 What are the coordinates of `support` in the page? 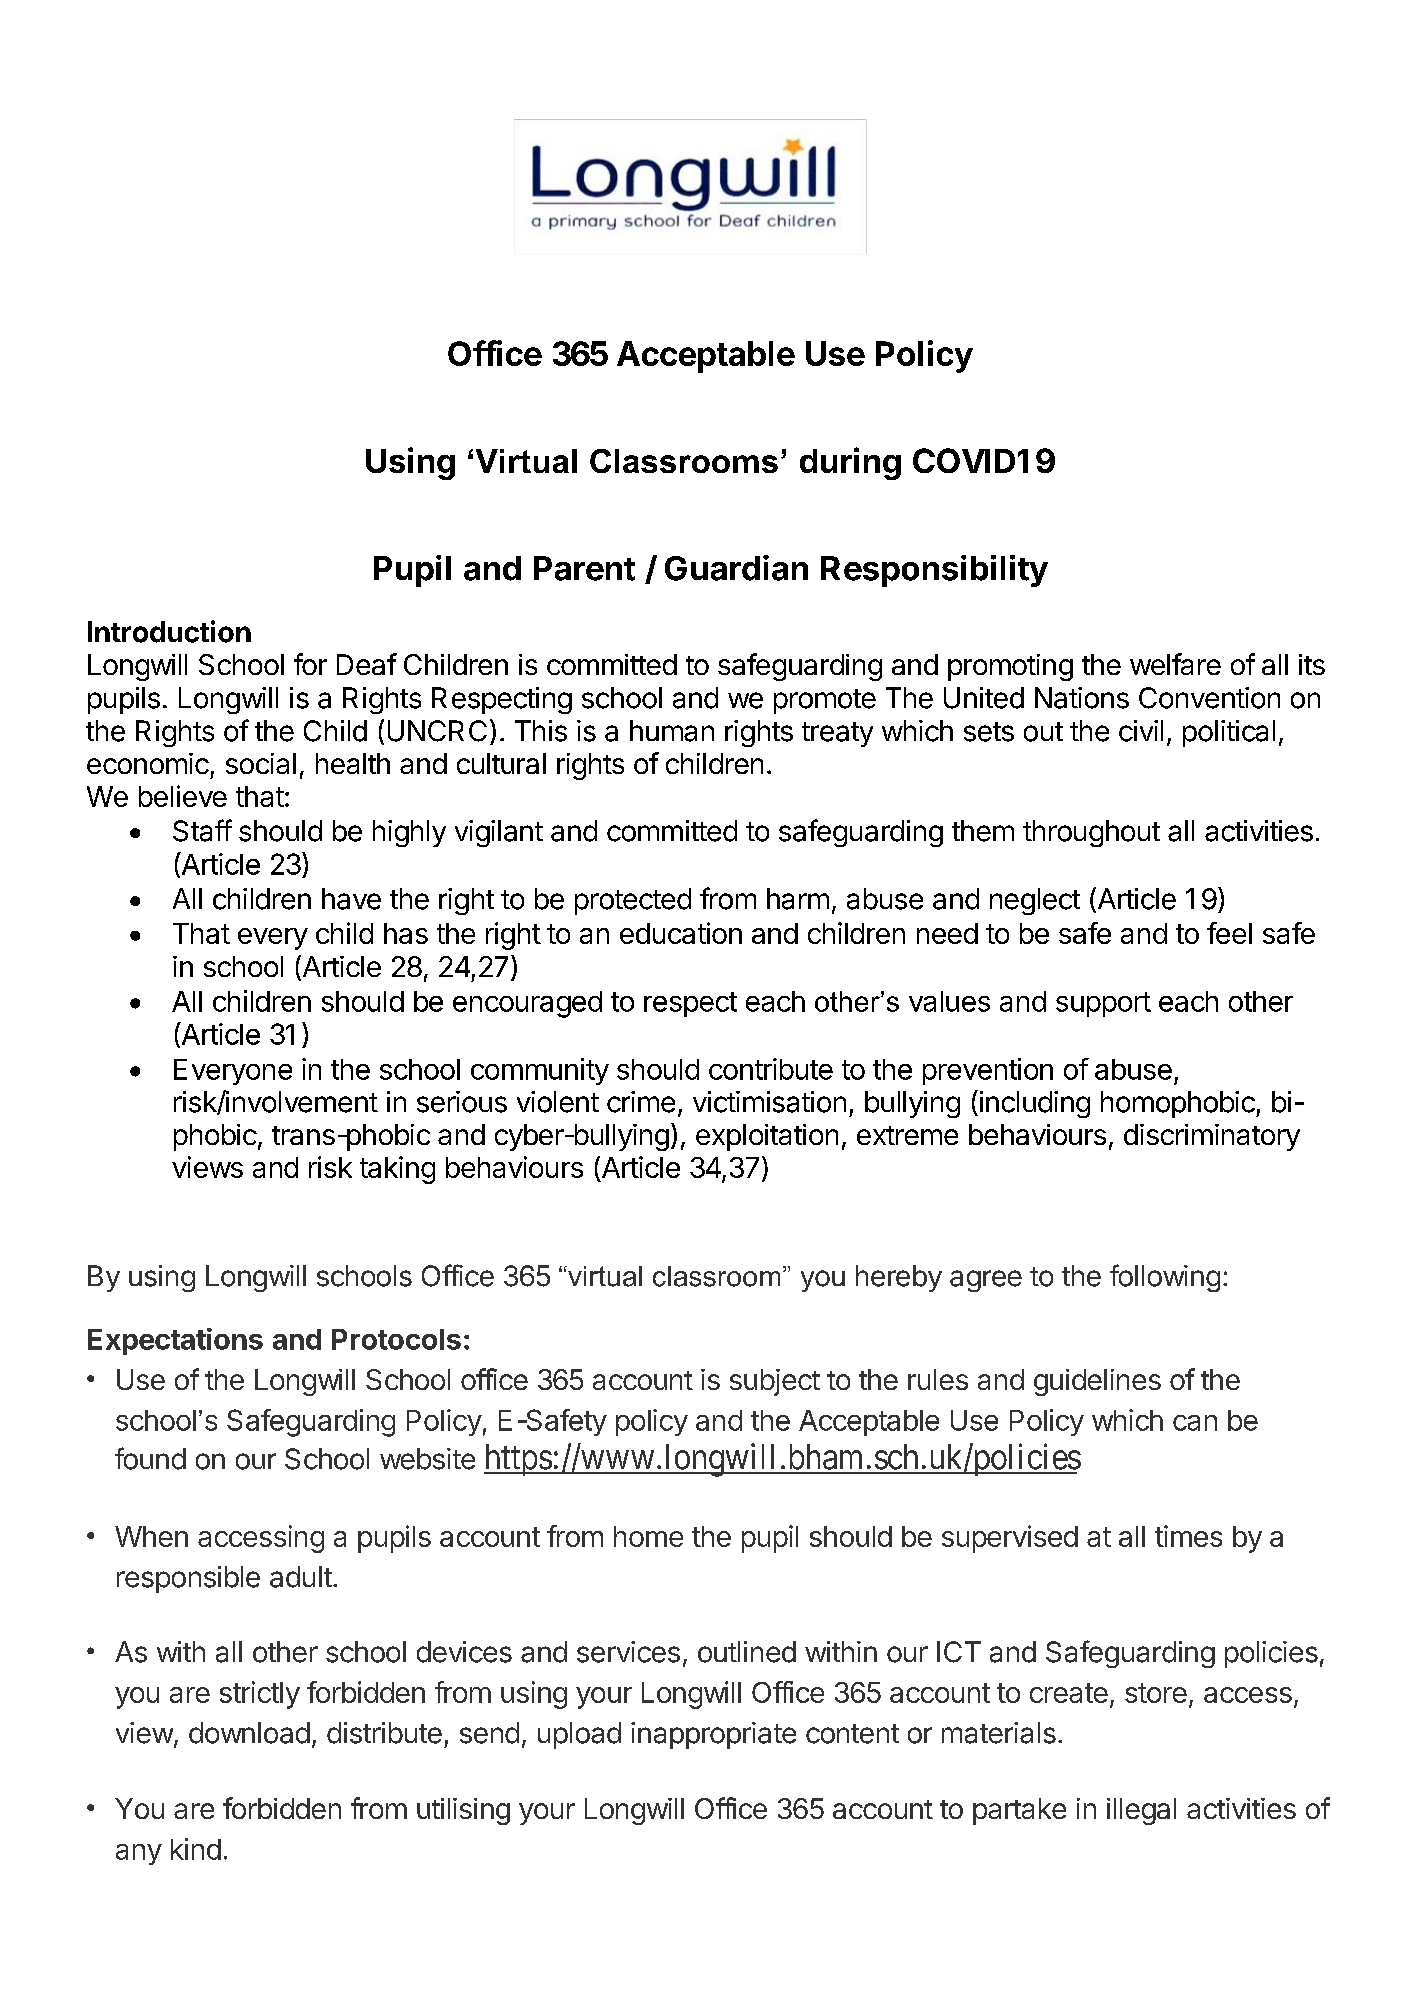 It's located at (1103, 1004).
